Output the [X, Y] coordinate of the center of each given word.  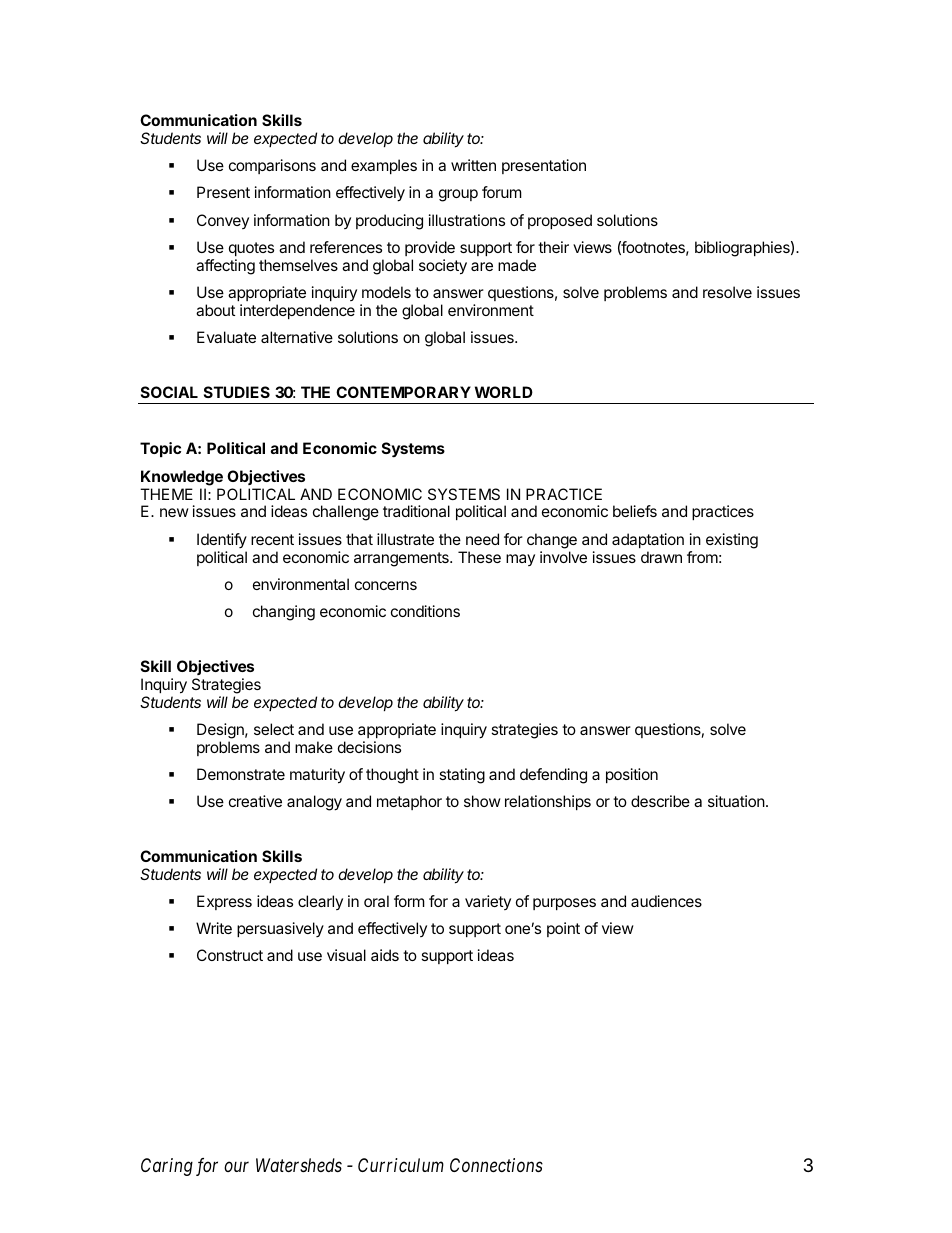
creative [255, 801]
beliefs [635, 511]
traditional [416, 511]
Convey [223, 221]
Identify [222, 540]
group [458, 195]
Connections [496, 1165]
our [236, 1167]
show [482, 801]
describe [660, 801]
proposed [560, 221]
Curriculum [401, 1165]
